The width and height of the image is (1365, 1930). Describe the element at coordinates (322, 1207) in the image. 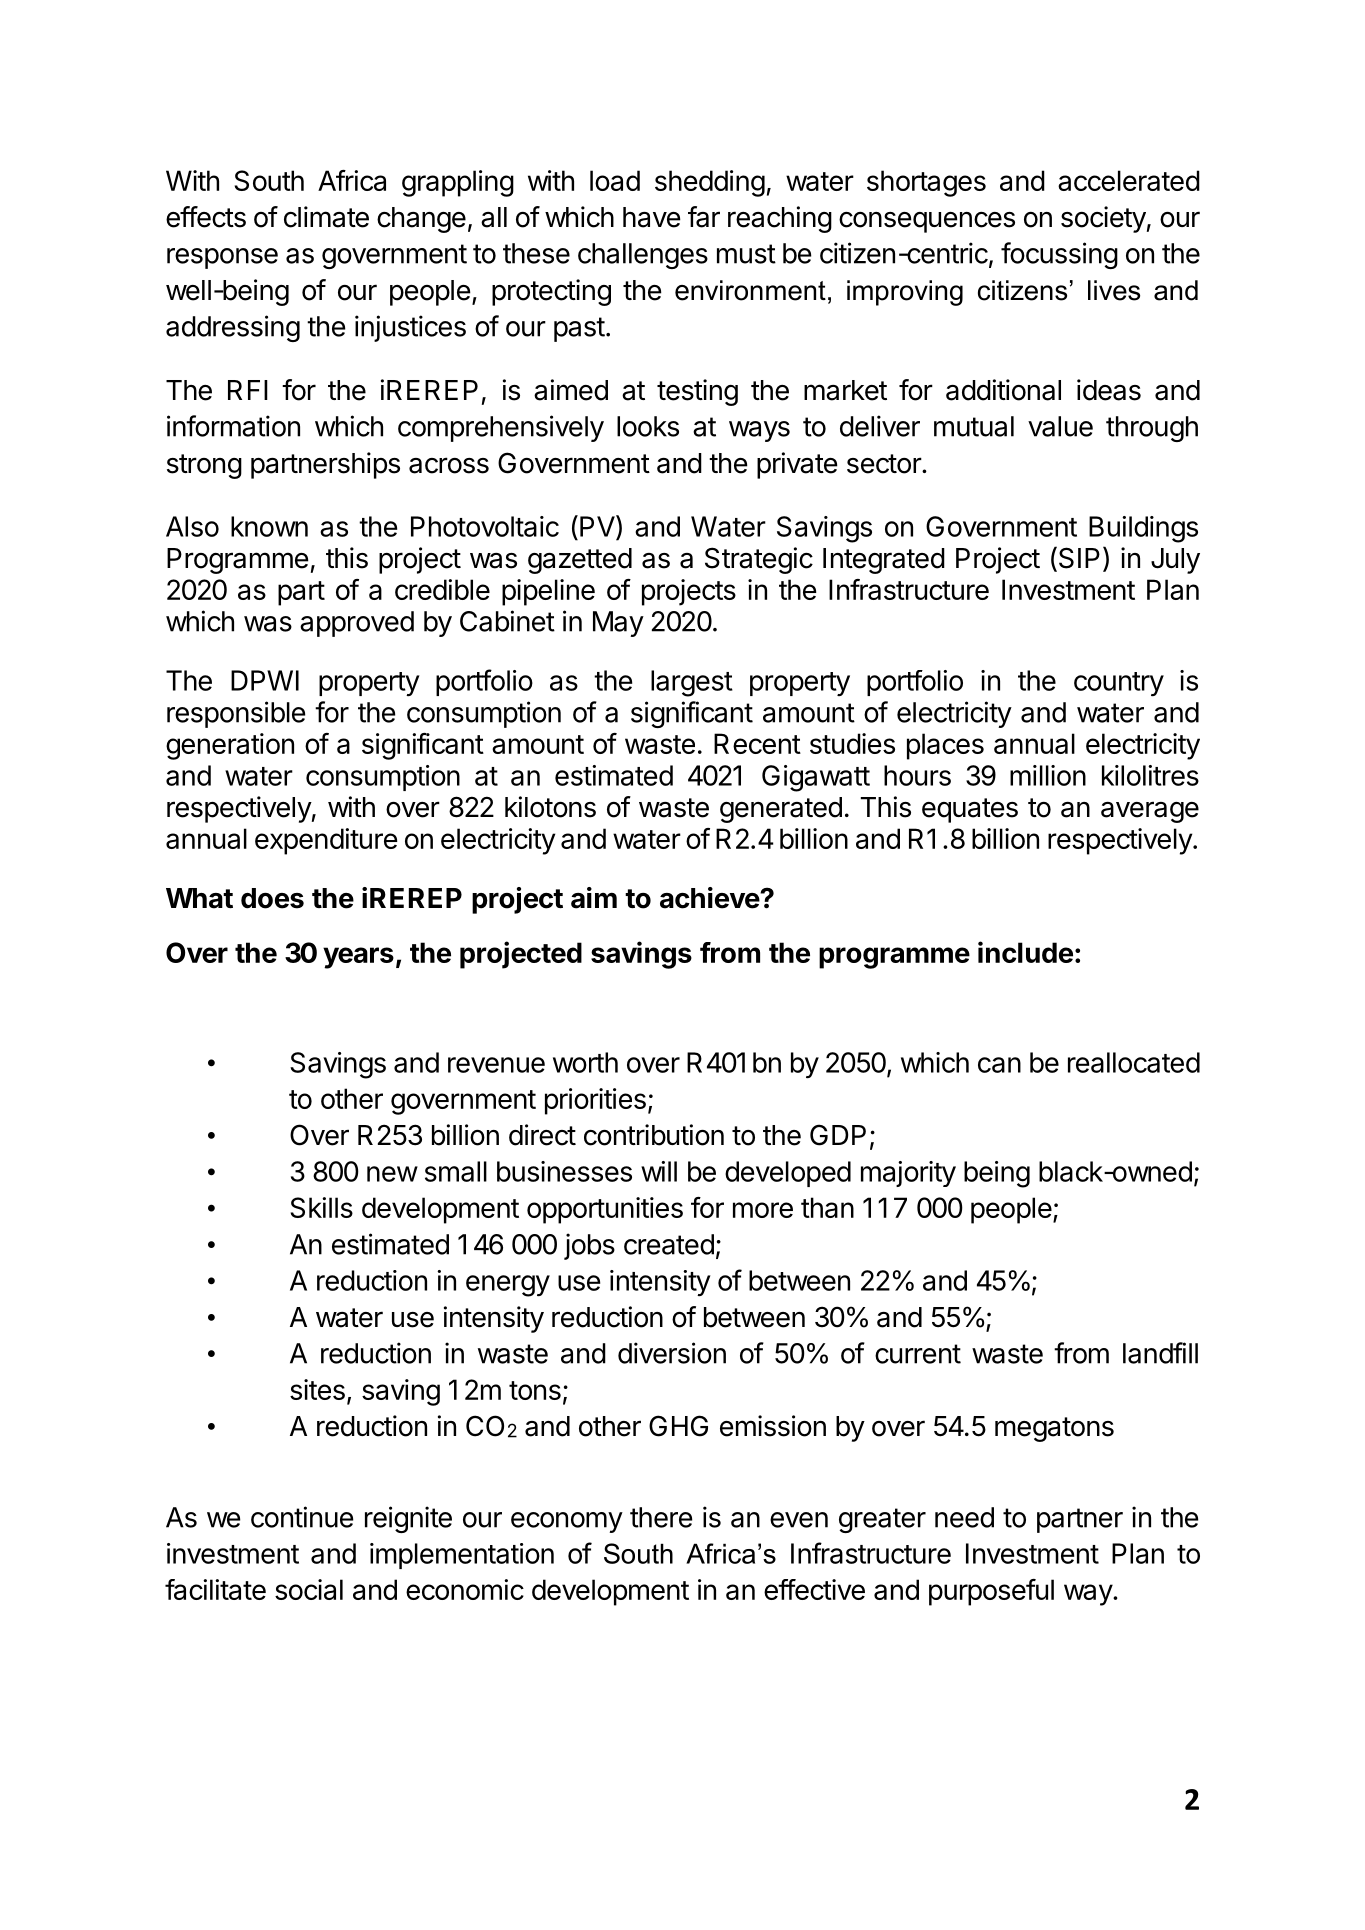

I see `Skills` at that location.
